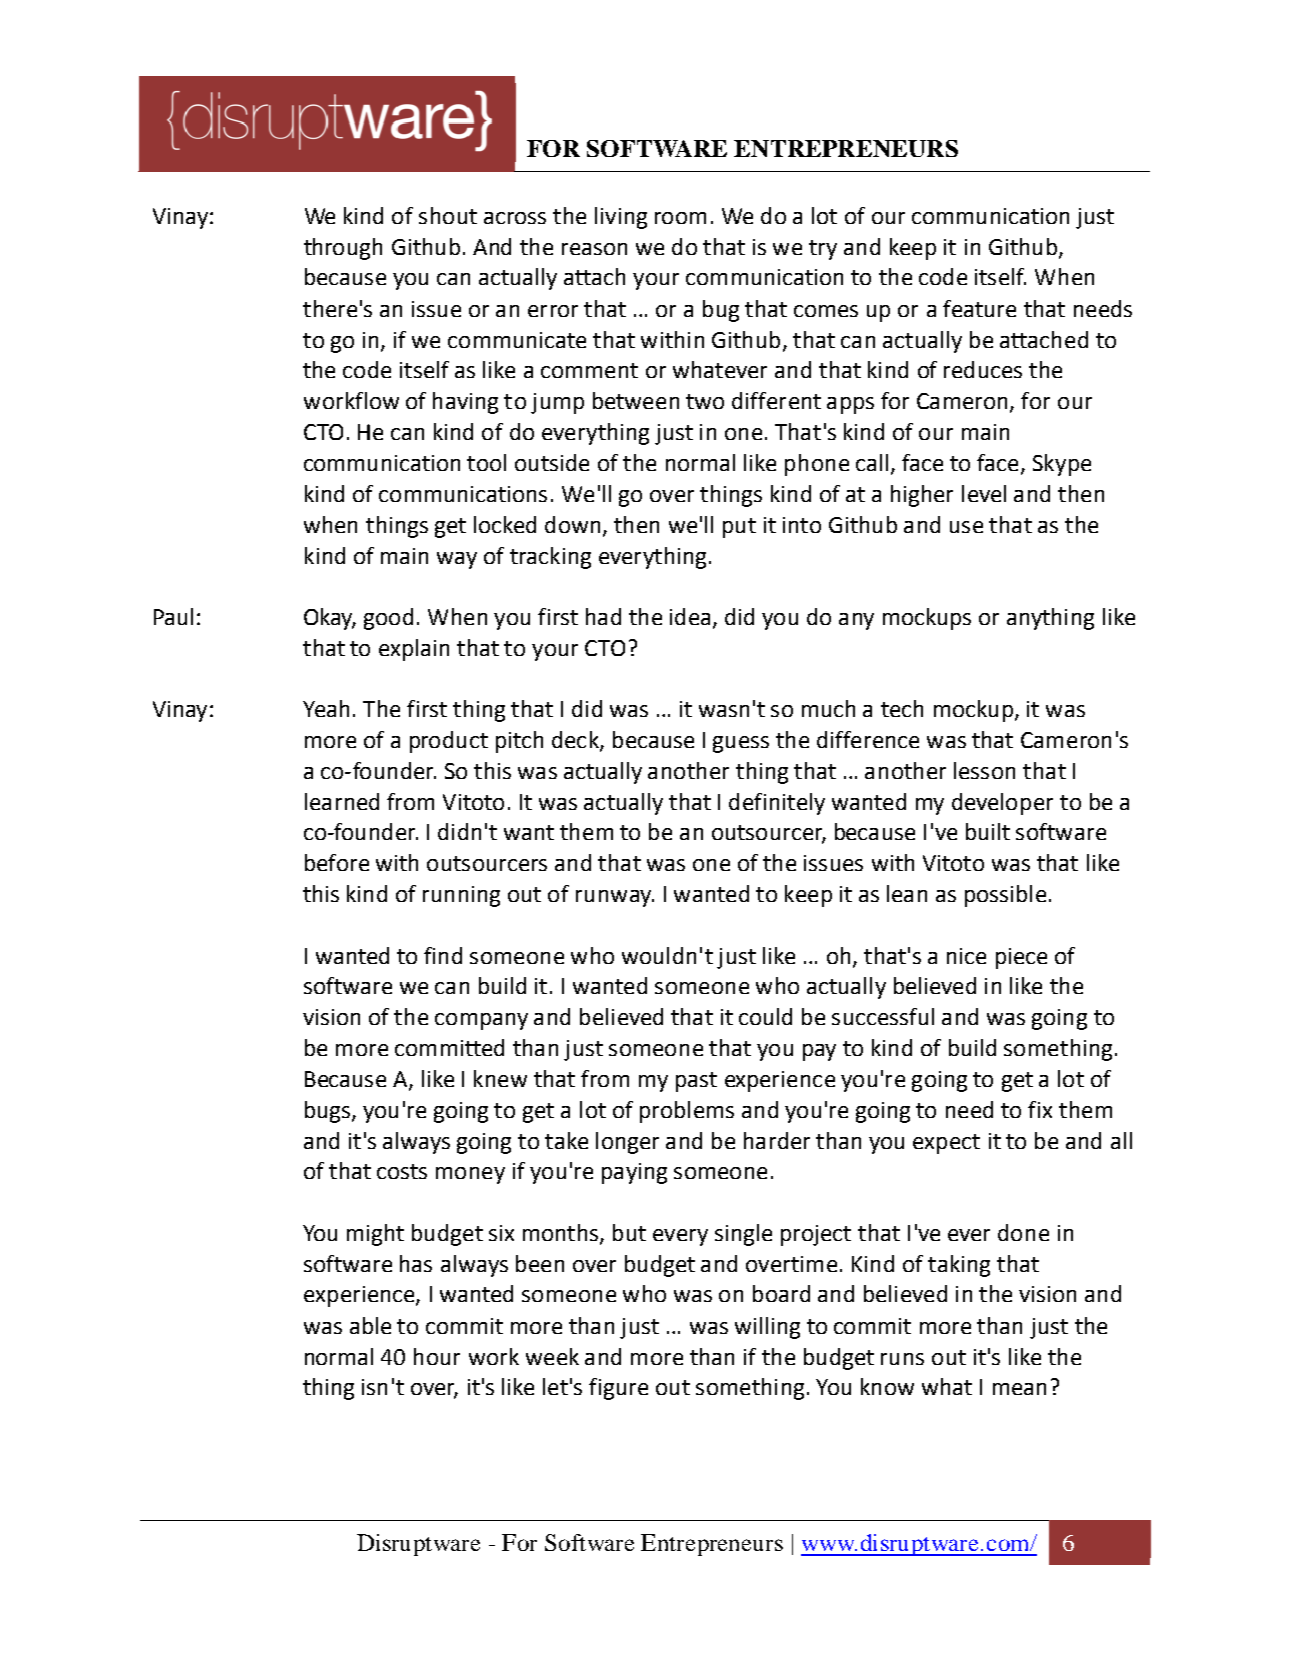  Describe the element at coordinates (979, 308) in the page. I see `feature` at that location.
